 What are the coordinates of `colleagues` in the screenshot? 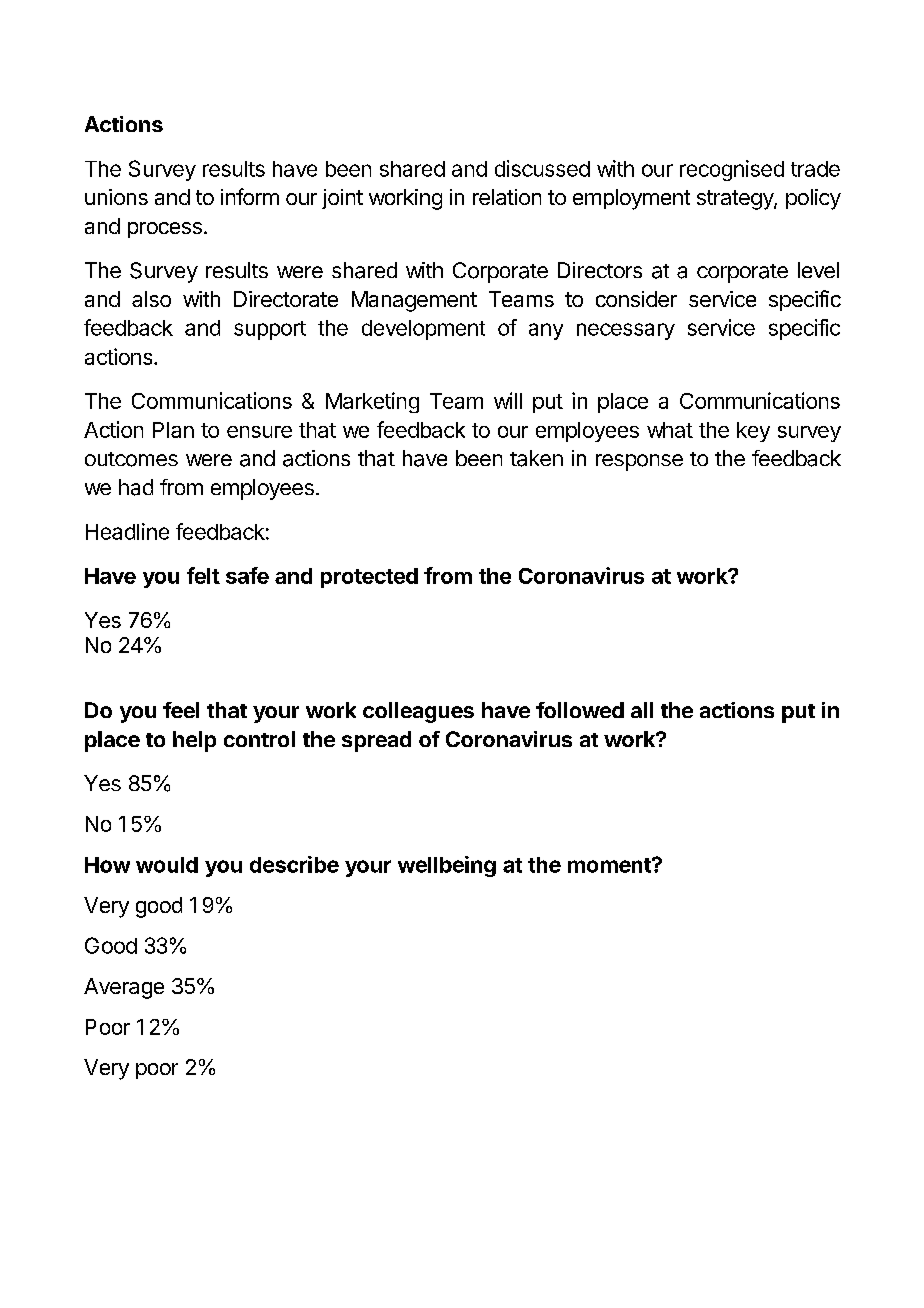 It's located at (418, 712).
